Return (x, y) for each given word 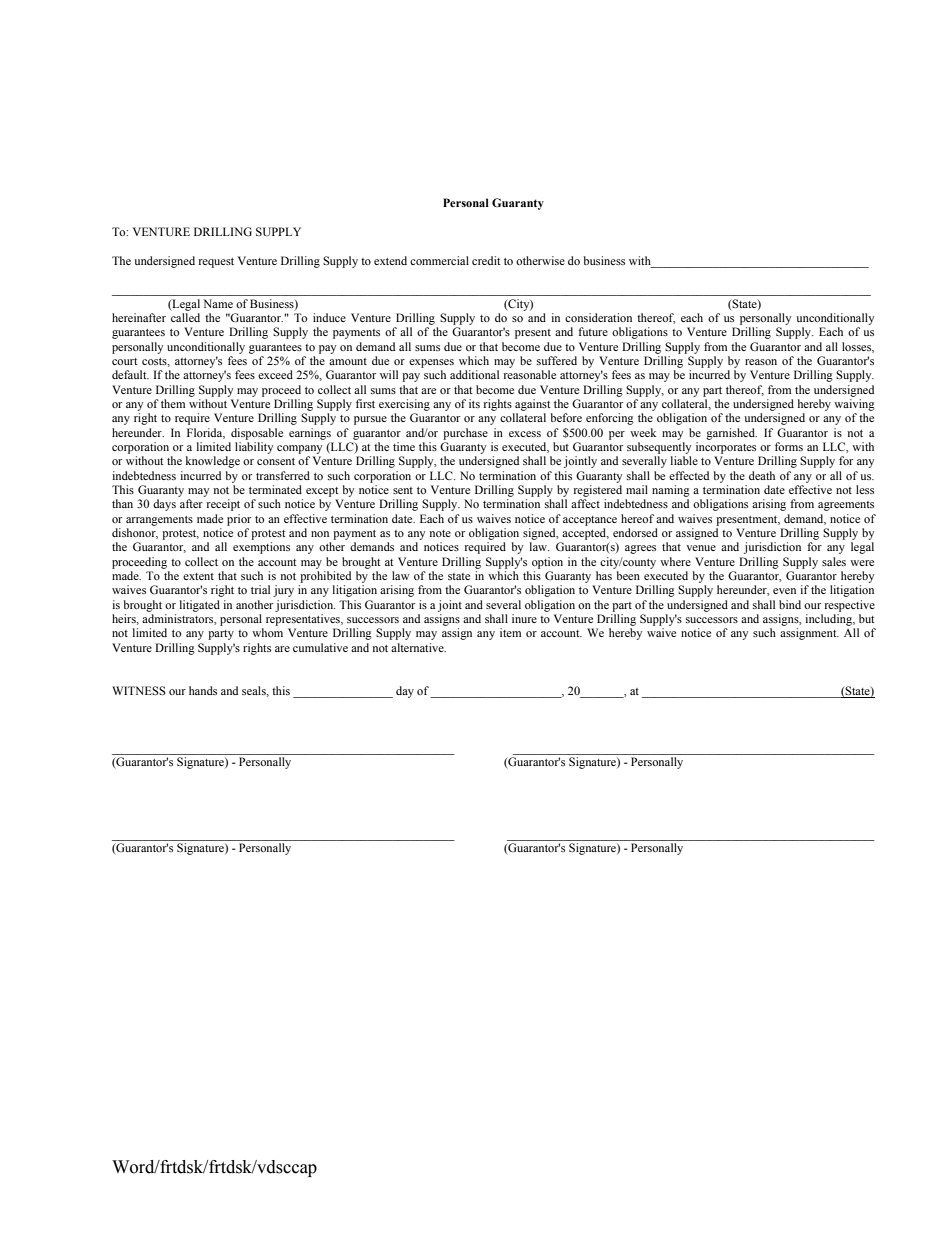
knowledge (213, 462)
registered (598, 491)
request (216, 263)
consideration (598, 317)
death (762, 475)
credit (486, 260)
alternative (418, 647)
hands (203, 690)
